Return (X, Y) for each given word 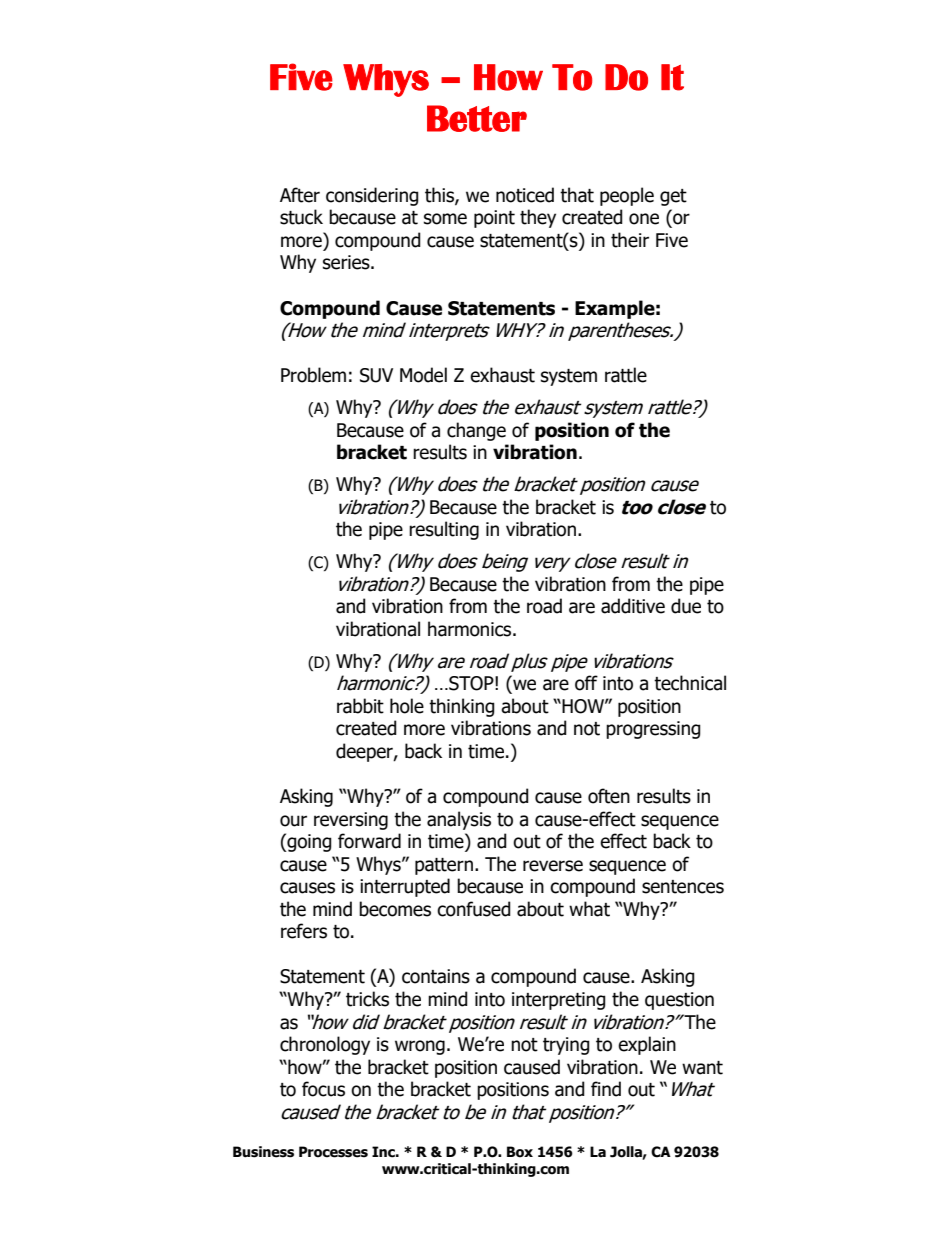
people (627, 196)
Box (520, 1152)
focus (323, 1089)
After (300, 195)
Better (477, 118)
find (606, 1089)
